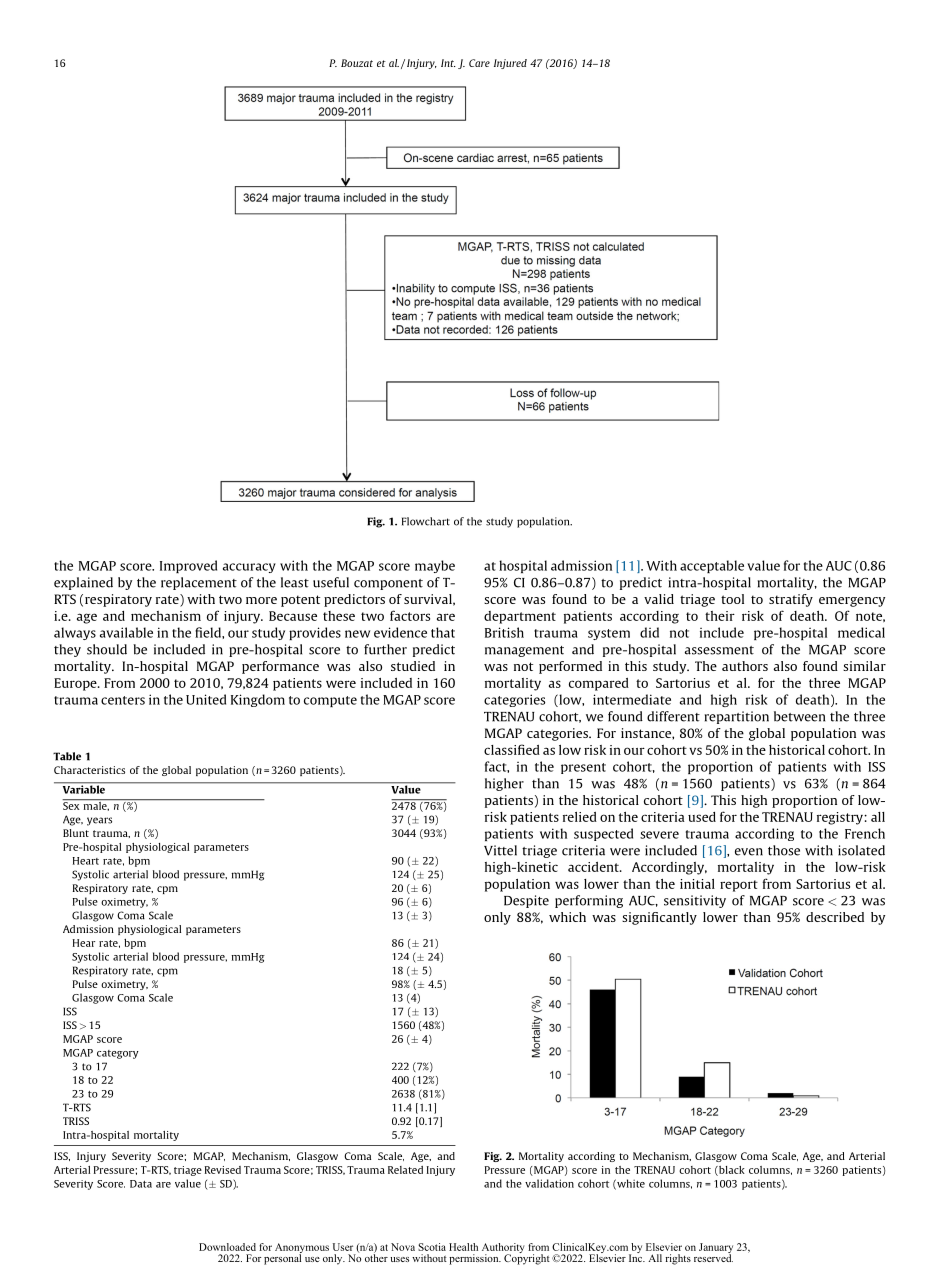  What do you see at coordinates (426, 521) in the document?
I see `Flowchart` at bounding box center [426, 521].
